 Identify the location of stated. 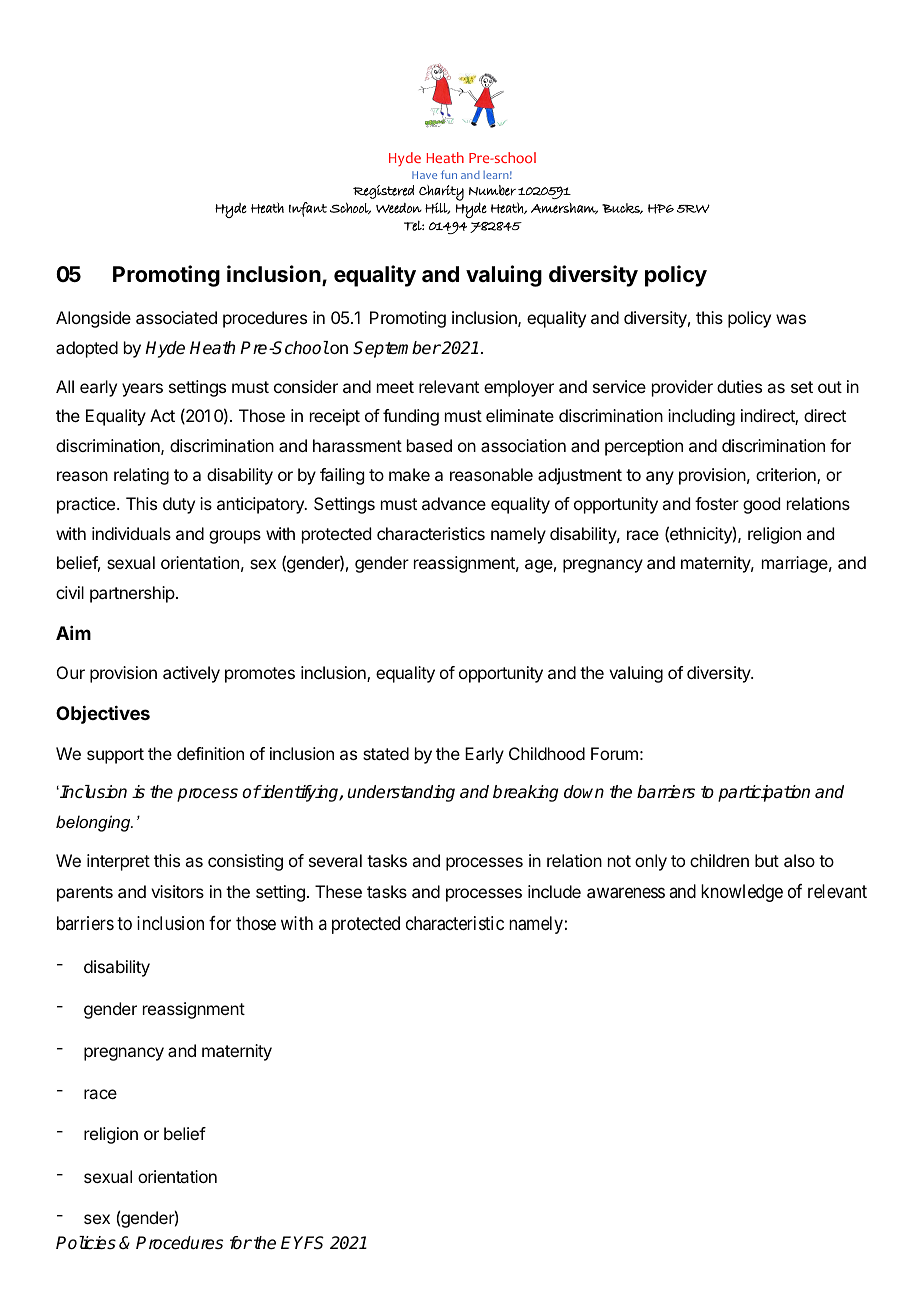
(386, 753).
